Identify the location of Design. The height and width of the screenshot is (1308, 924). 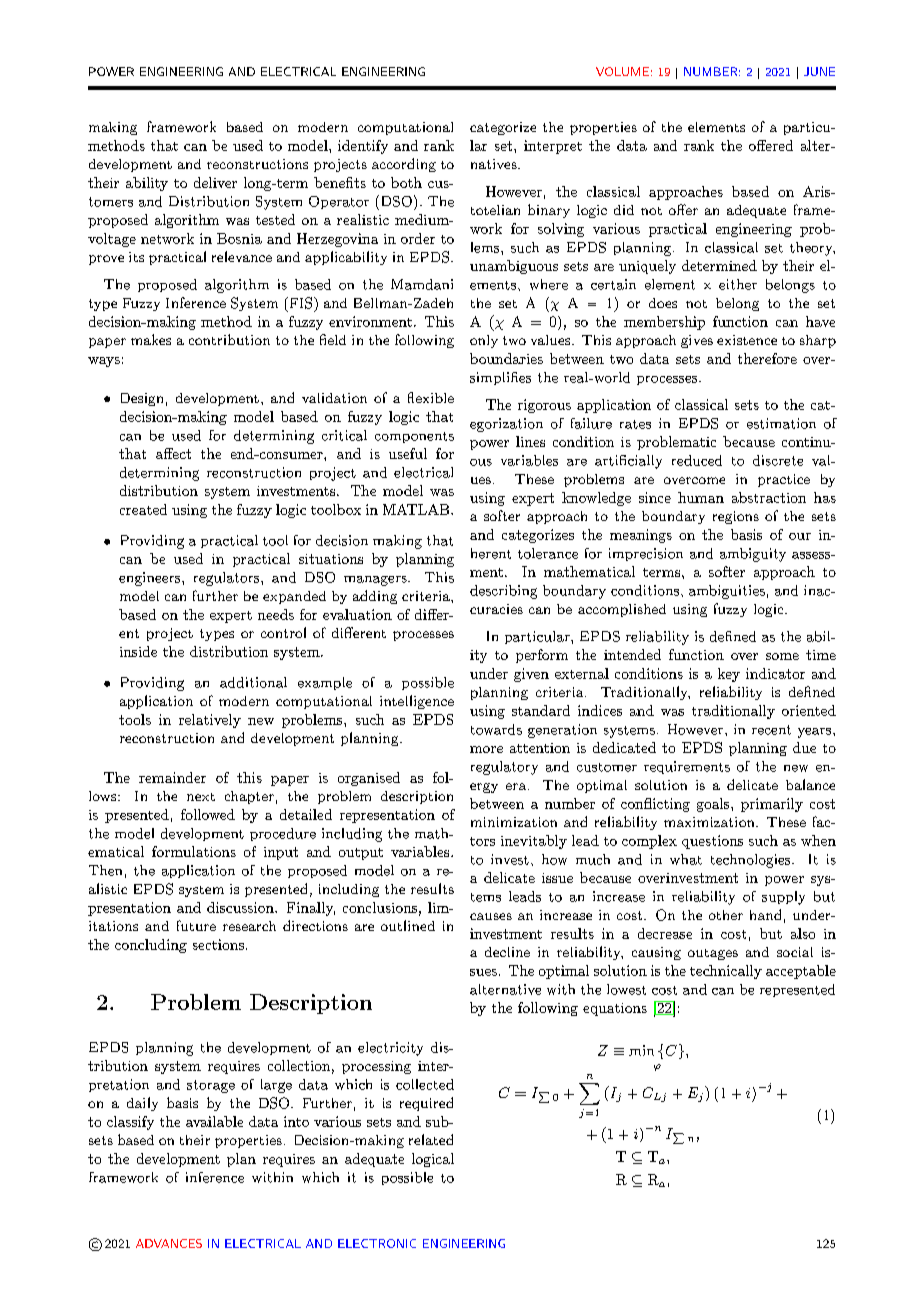
(142, 399).
